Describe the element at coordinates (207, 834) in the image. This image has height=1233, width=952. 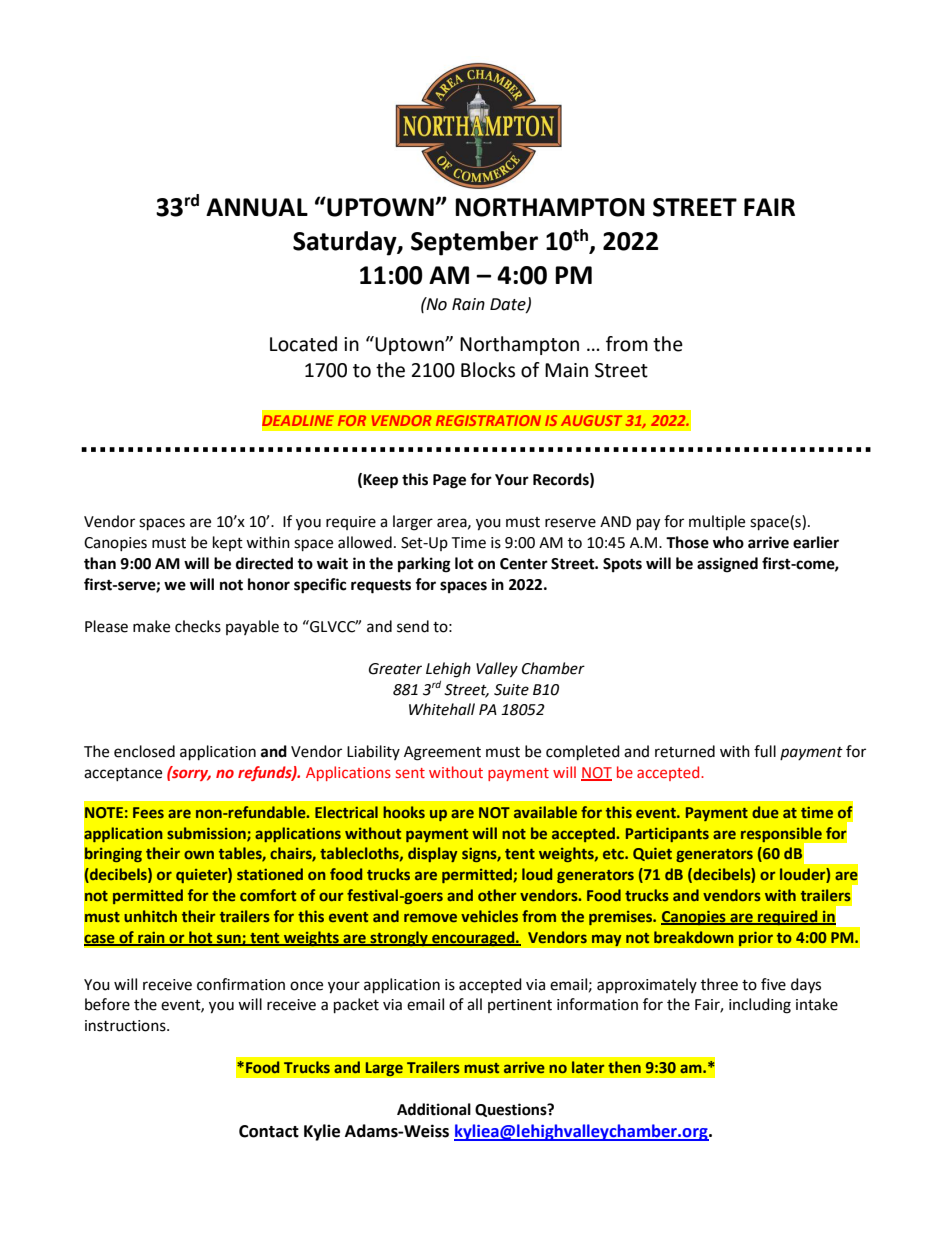
I see `submission` at that location.
